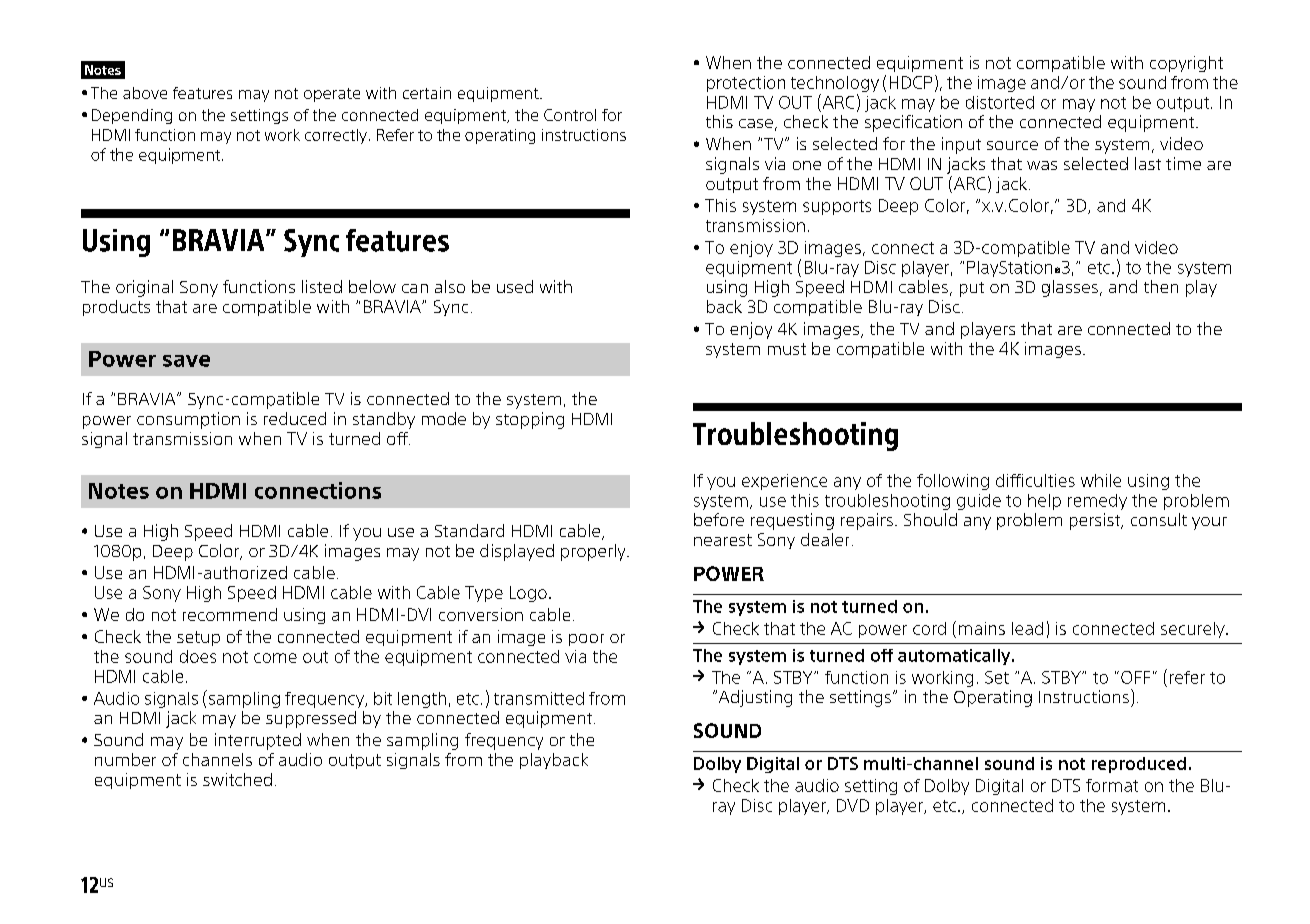 This document has height=924, width=1310. I want to click on before, so click(719, 519).
